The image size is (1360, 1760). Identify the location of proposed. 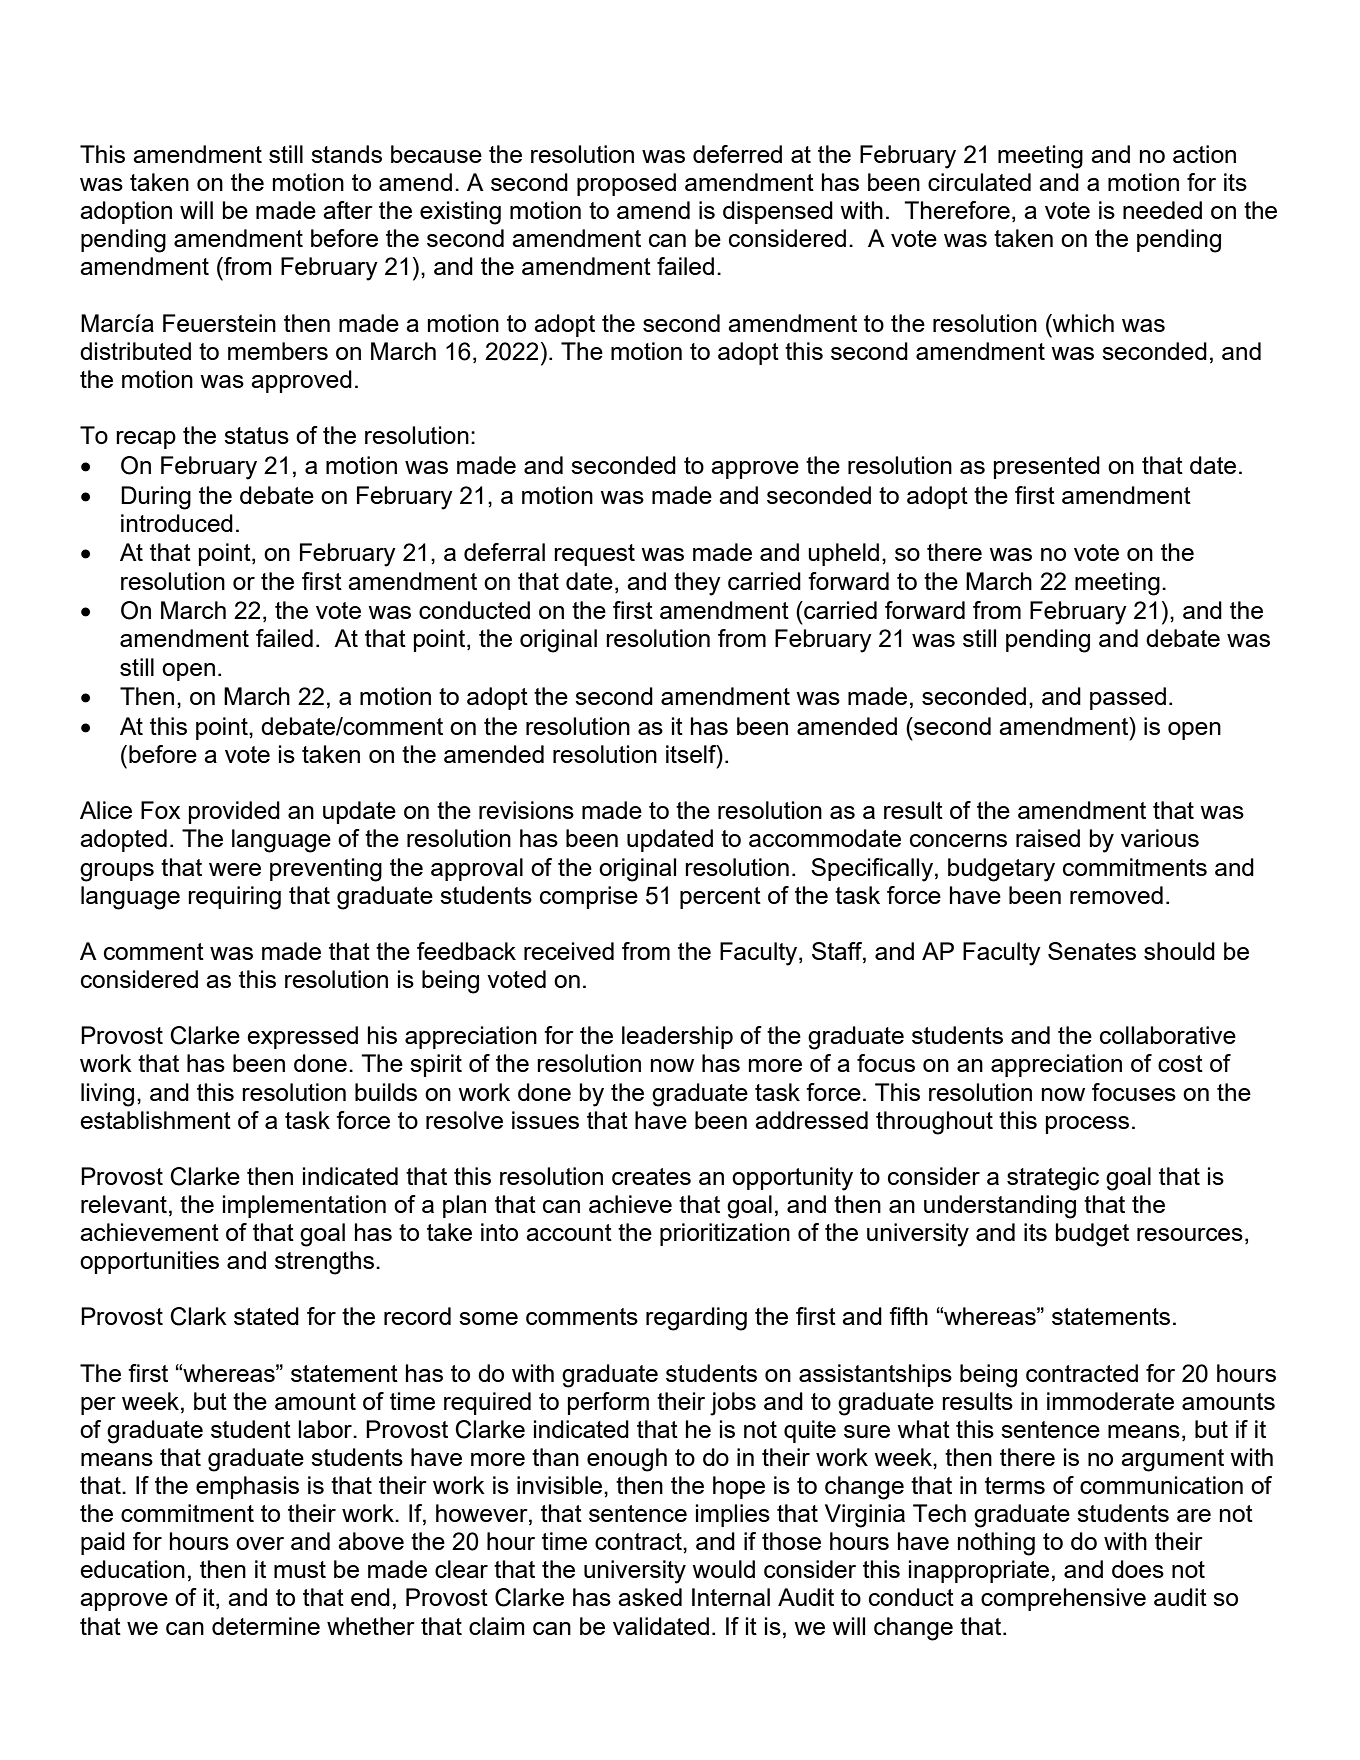
(626, 184).
